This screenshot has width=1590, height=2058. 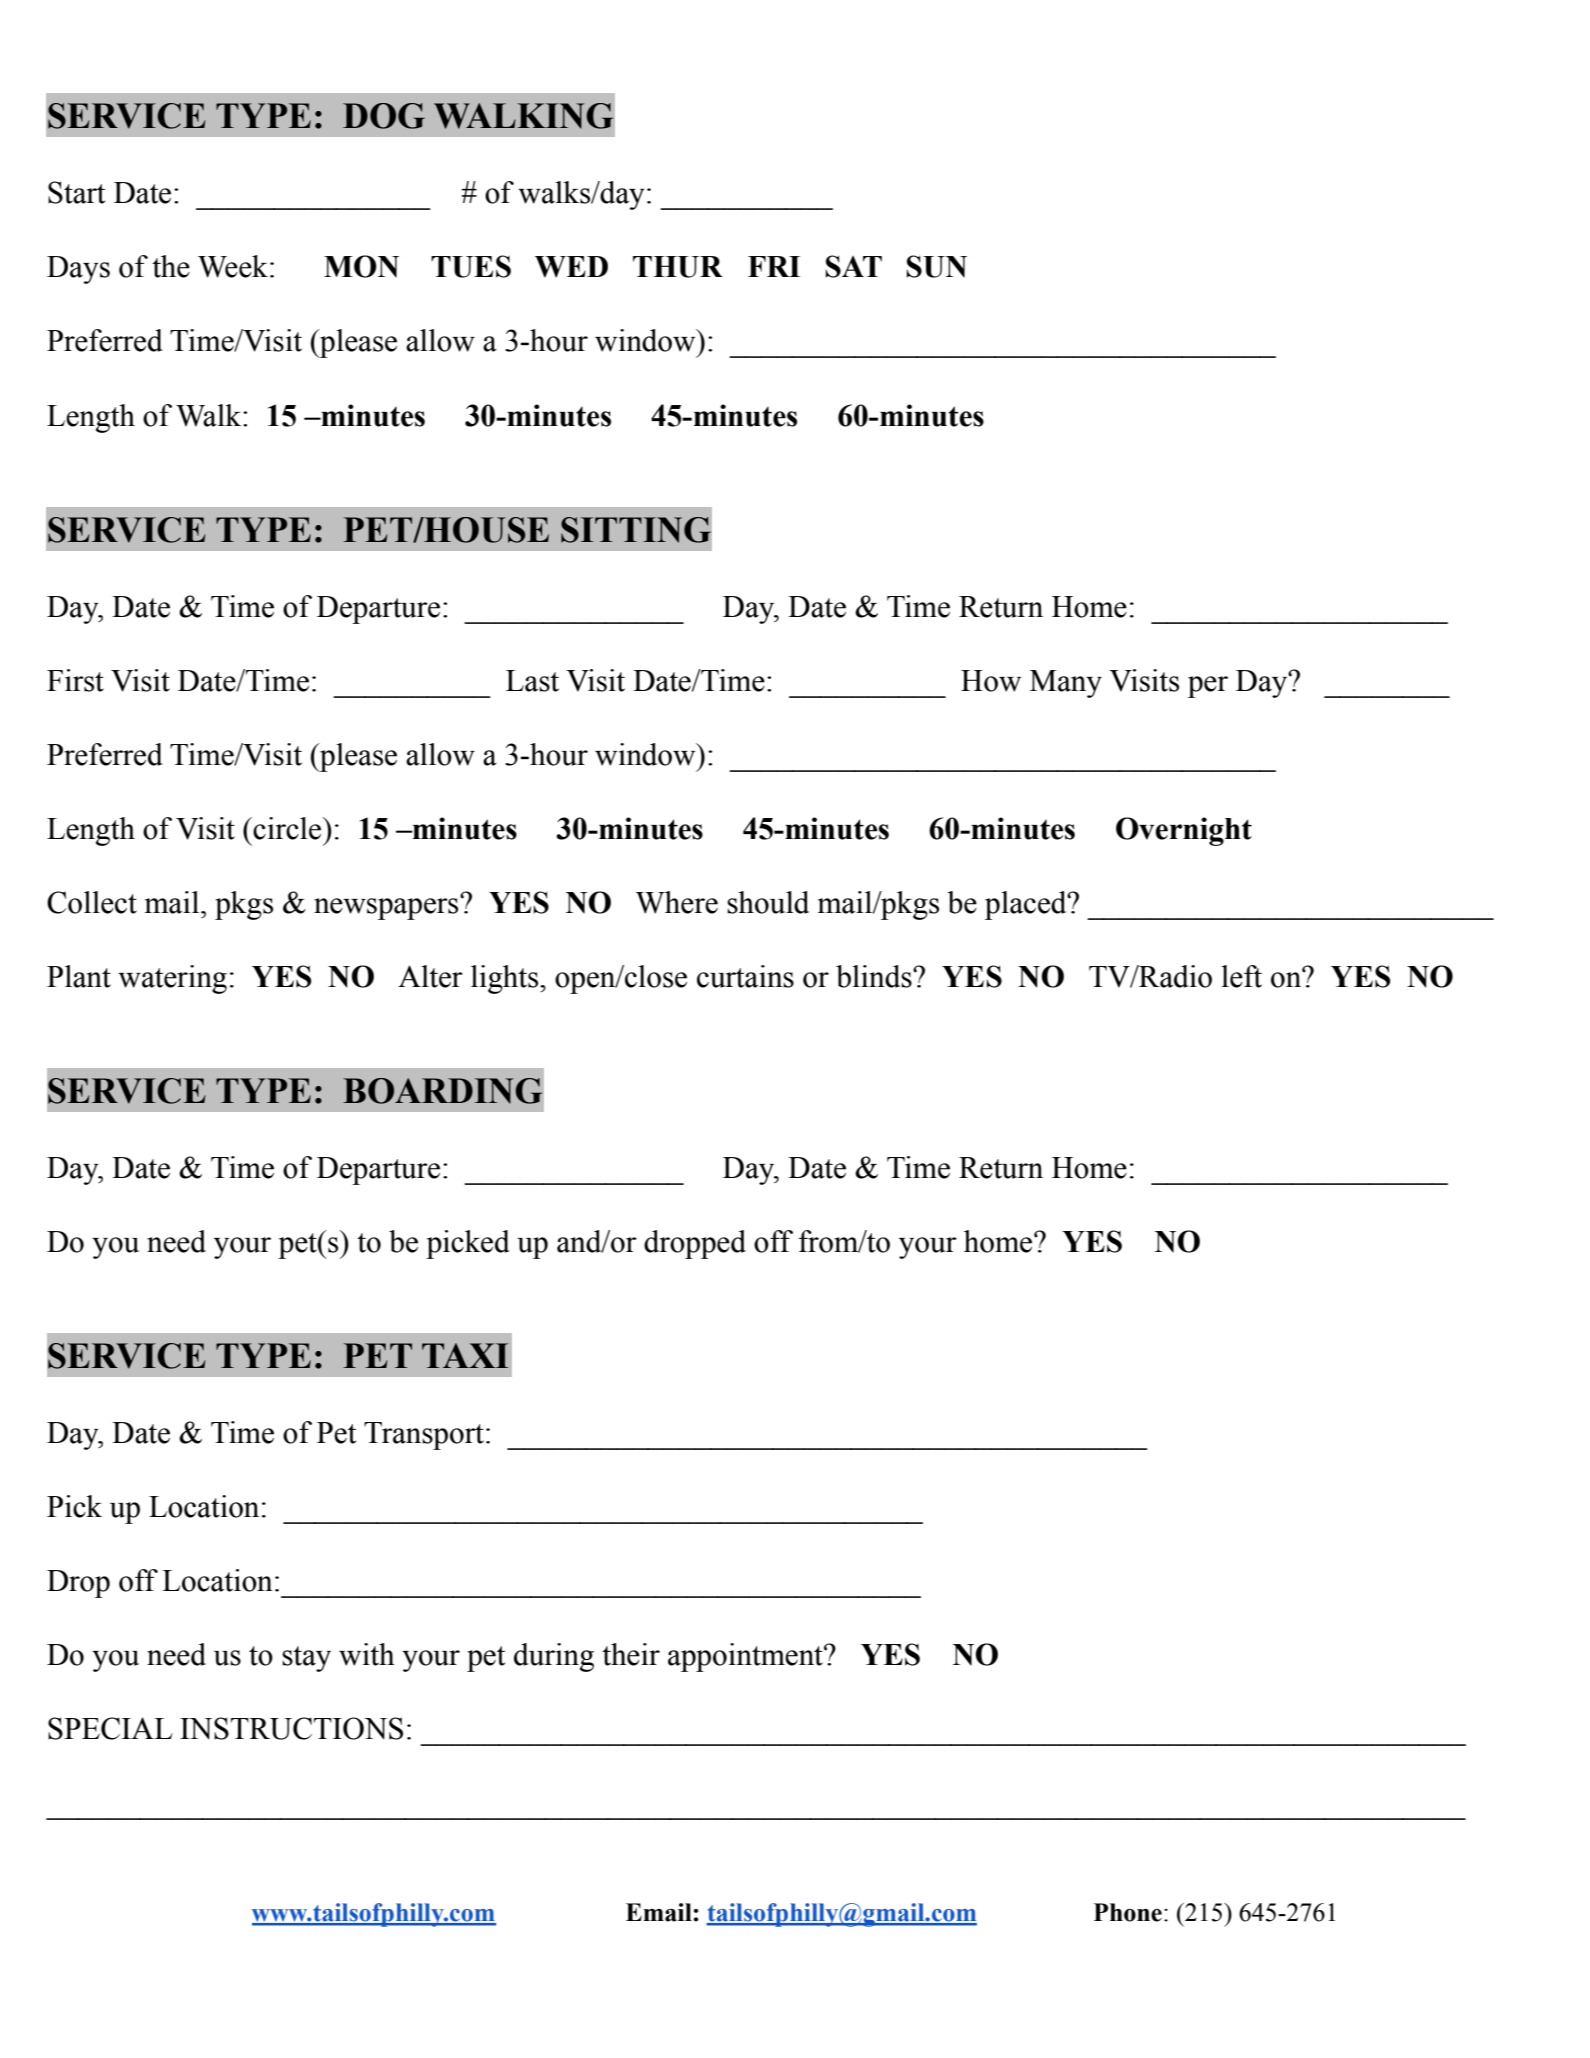 What do you see at coordinates (678, 267) in the screenshot?
I see `THUR` at bounding box center [678, 267].
